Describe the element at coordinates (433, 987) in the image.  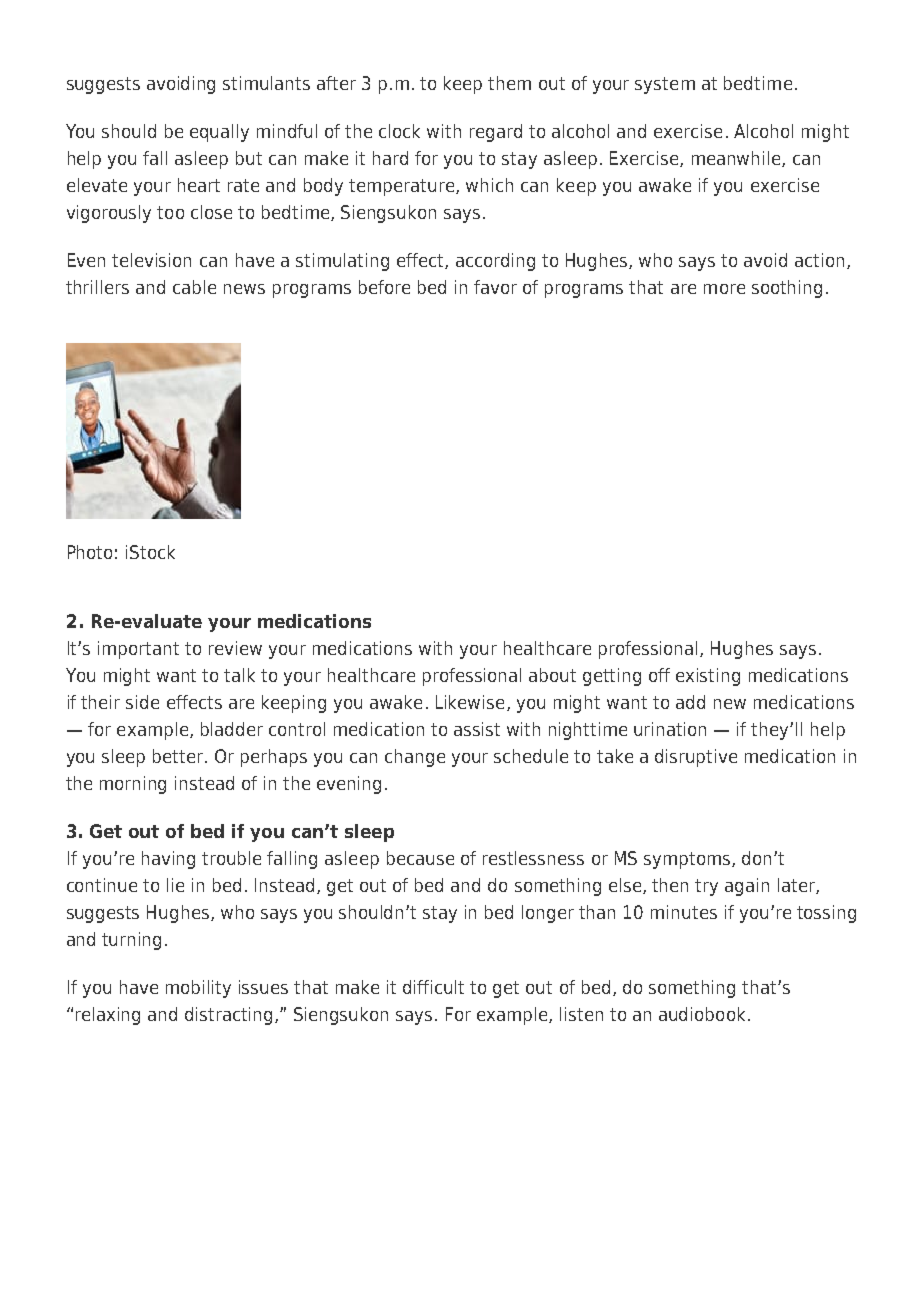
I see `difficult` at that location.
